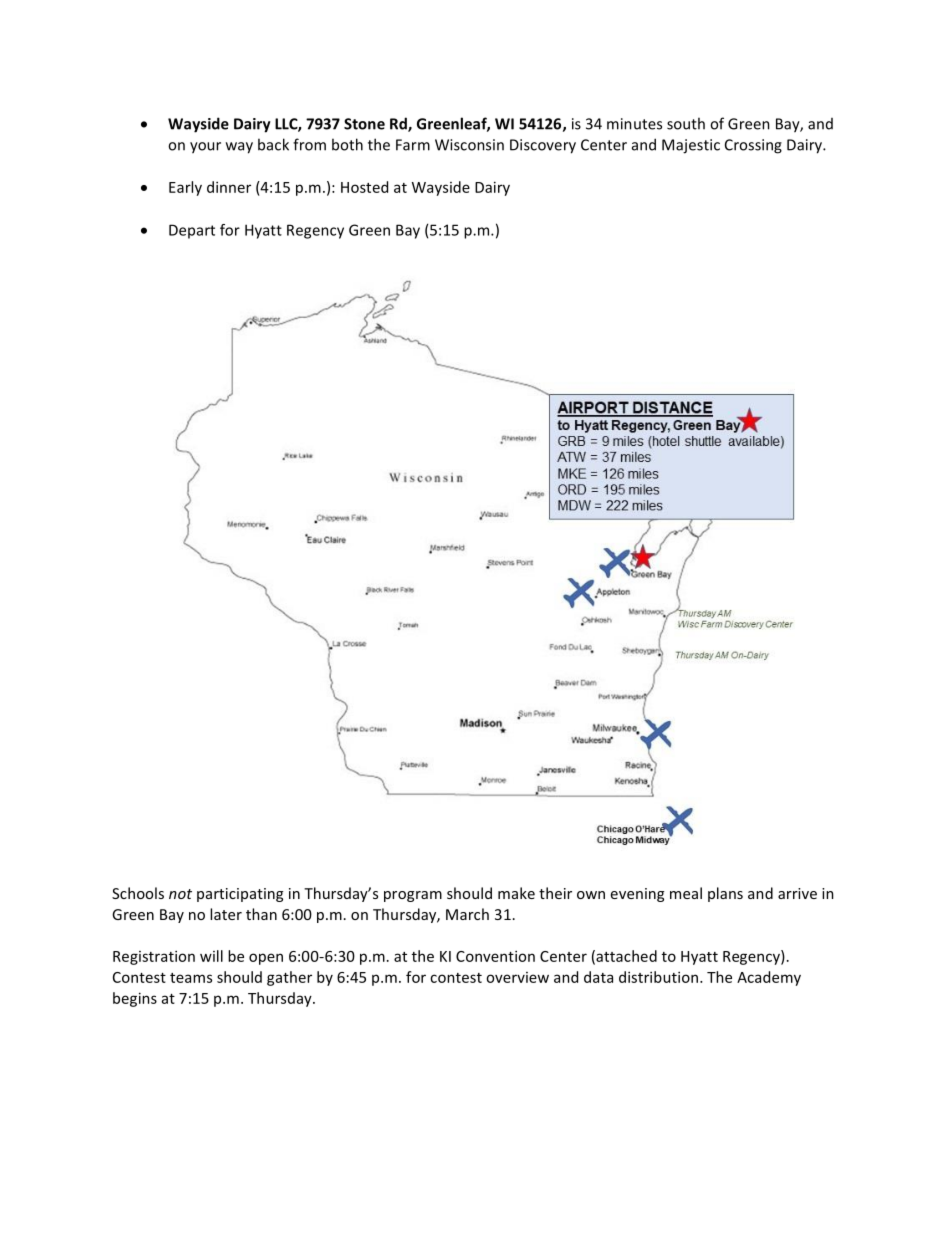 Image resolution: width=952 pixels, height=1233 pixels. Describe the element at coordinates (191, 978) in the image. I see `teams` at that location.
